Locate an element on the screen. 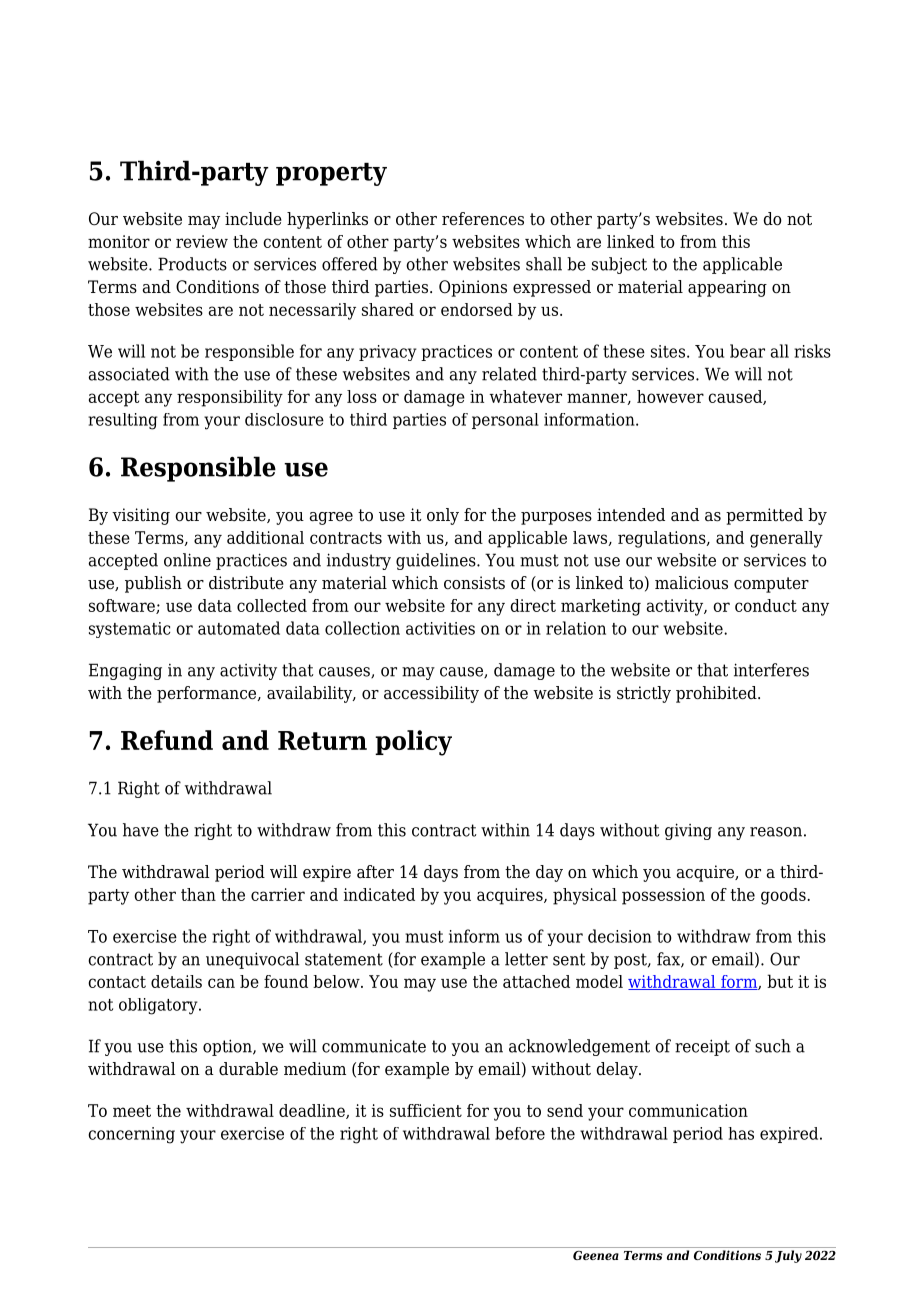 This screenshot has width=924, height=1308. July is located at coordinates (788, 1256).
